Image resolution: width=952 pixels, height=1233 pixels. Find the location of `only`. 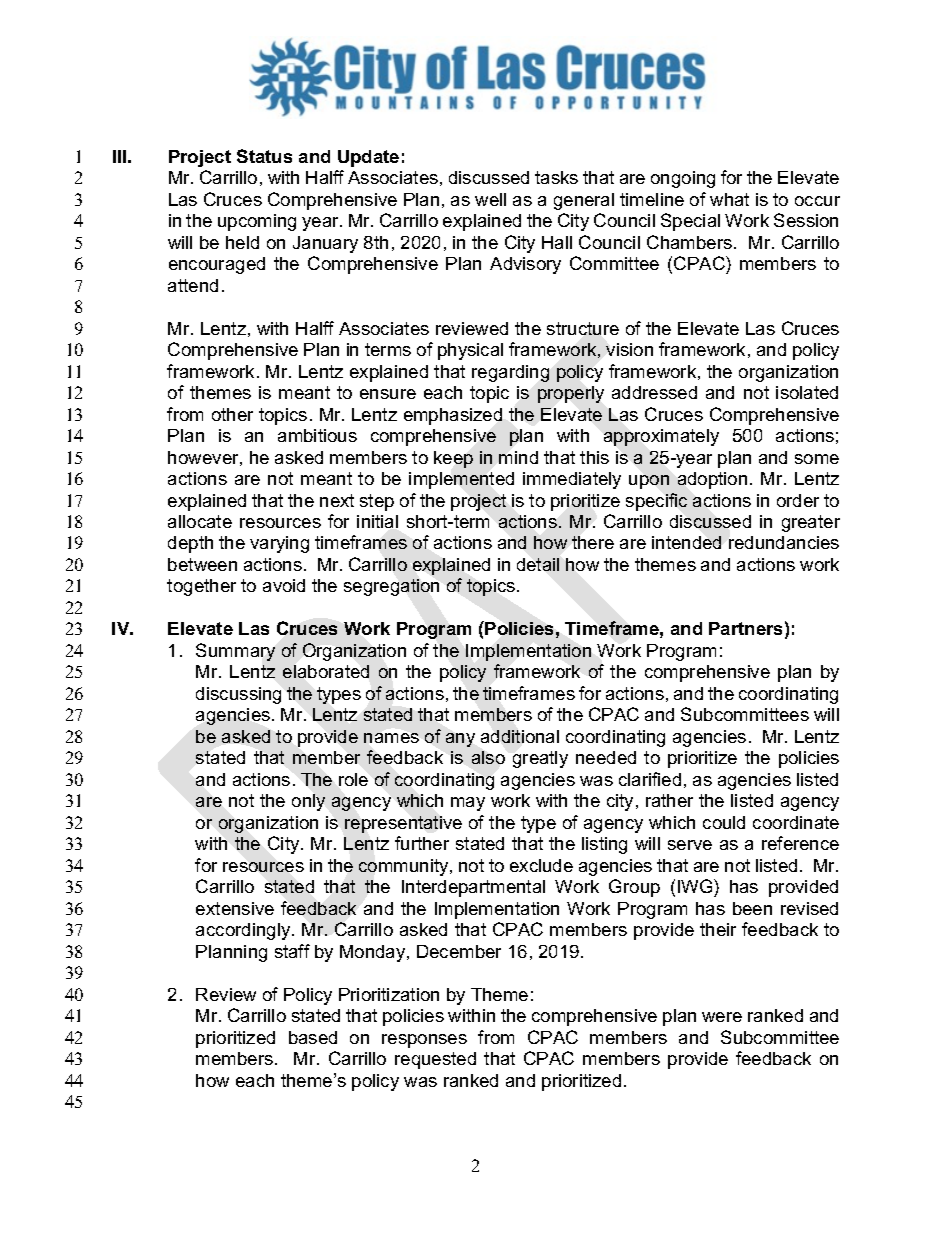

only is located at coordinates (308, 802).
